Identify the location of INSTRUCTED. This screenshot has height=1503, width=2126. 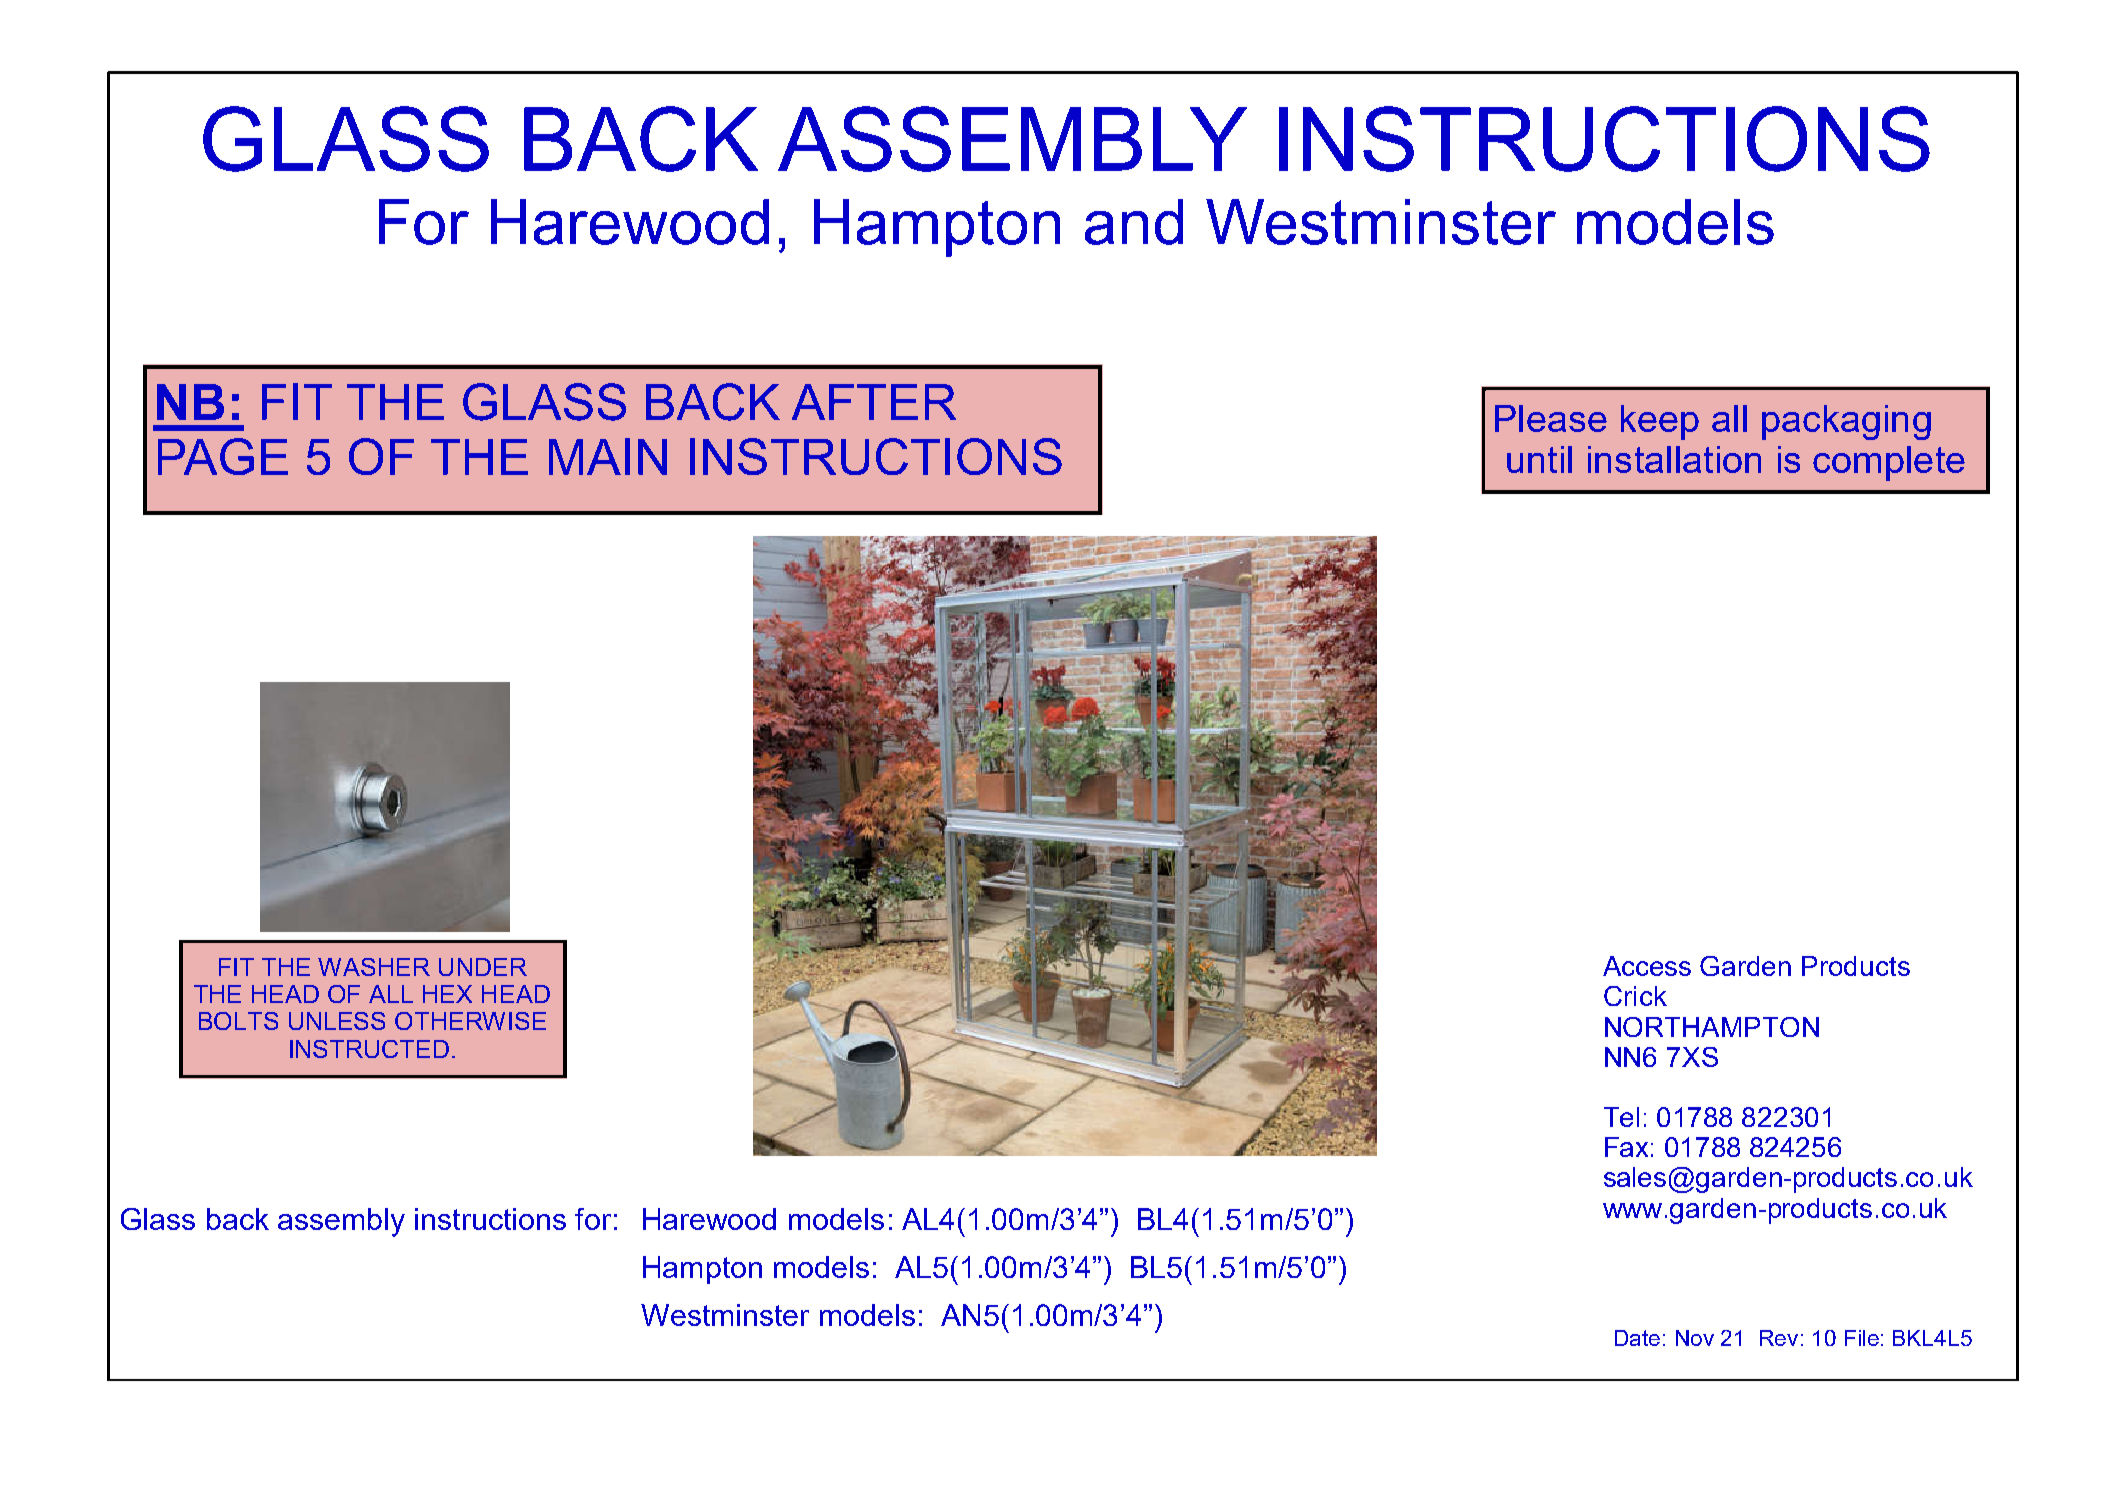
(369, 1049).
